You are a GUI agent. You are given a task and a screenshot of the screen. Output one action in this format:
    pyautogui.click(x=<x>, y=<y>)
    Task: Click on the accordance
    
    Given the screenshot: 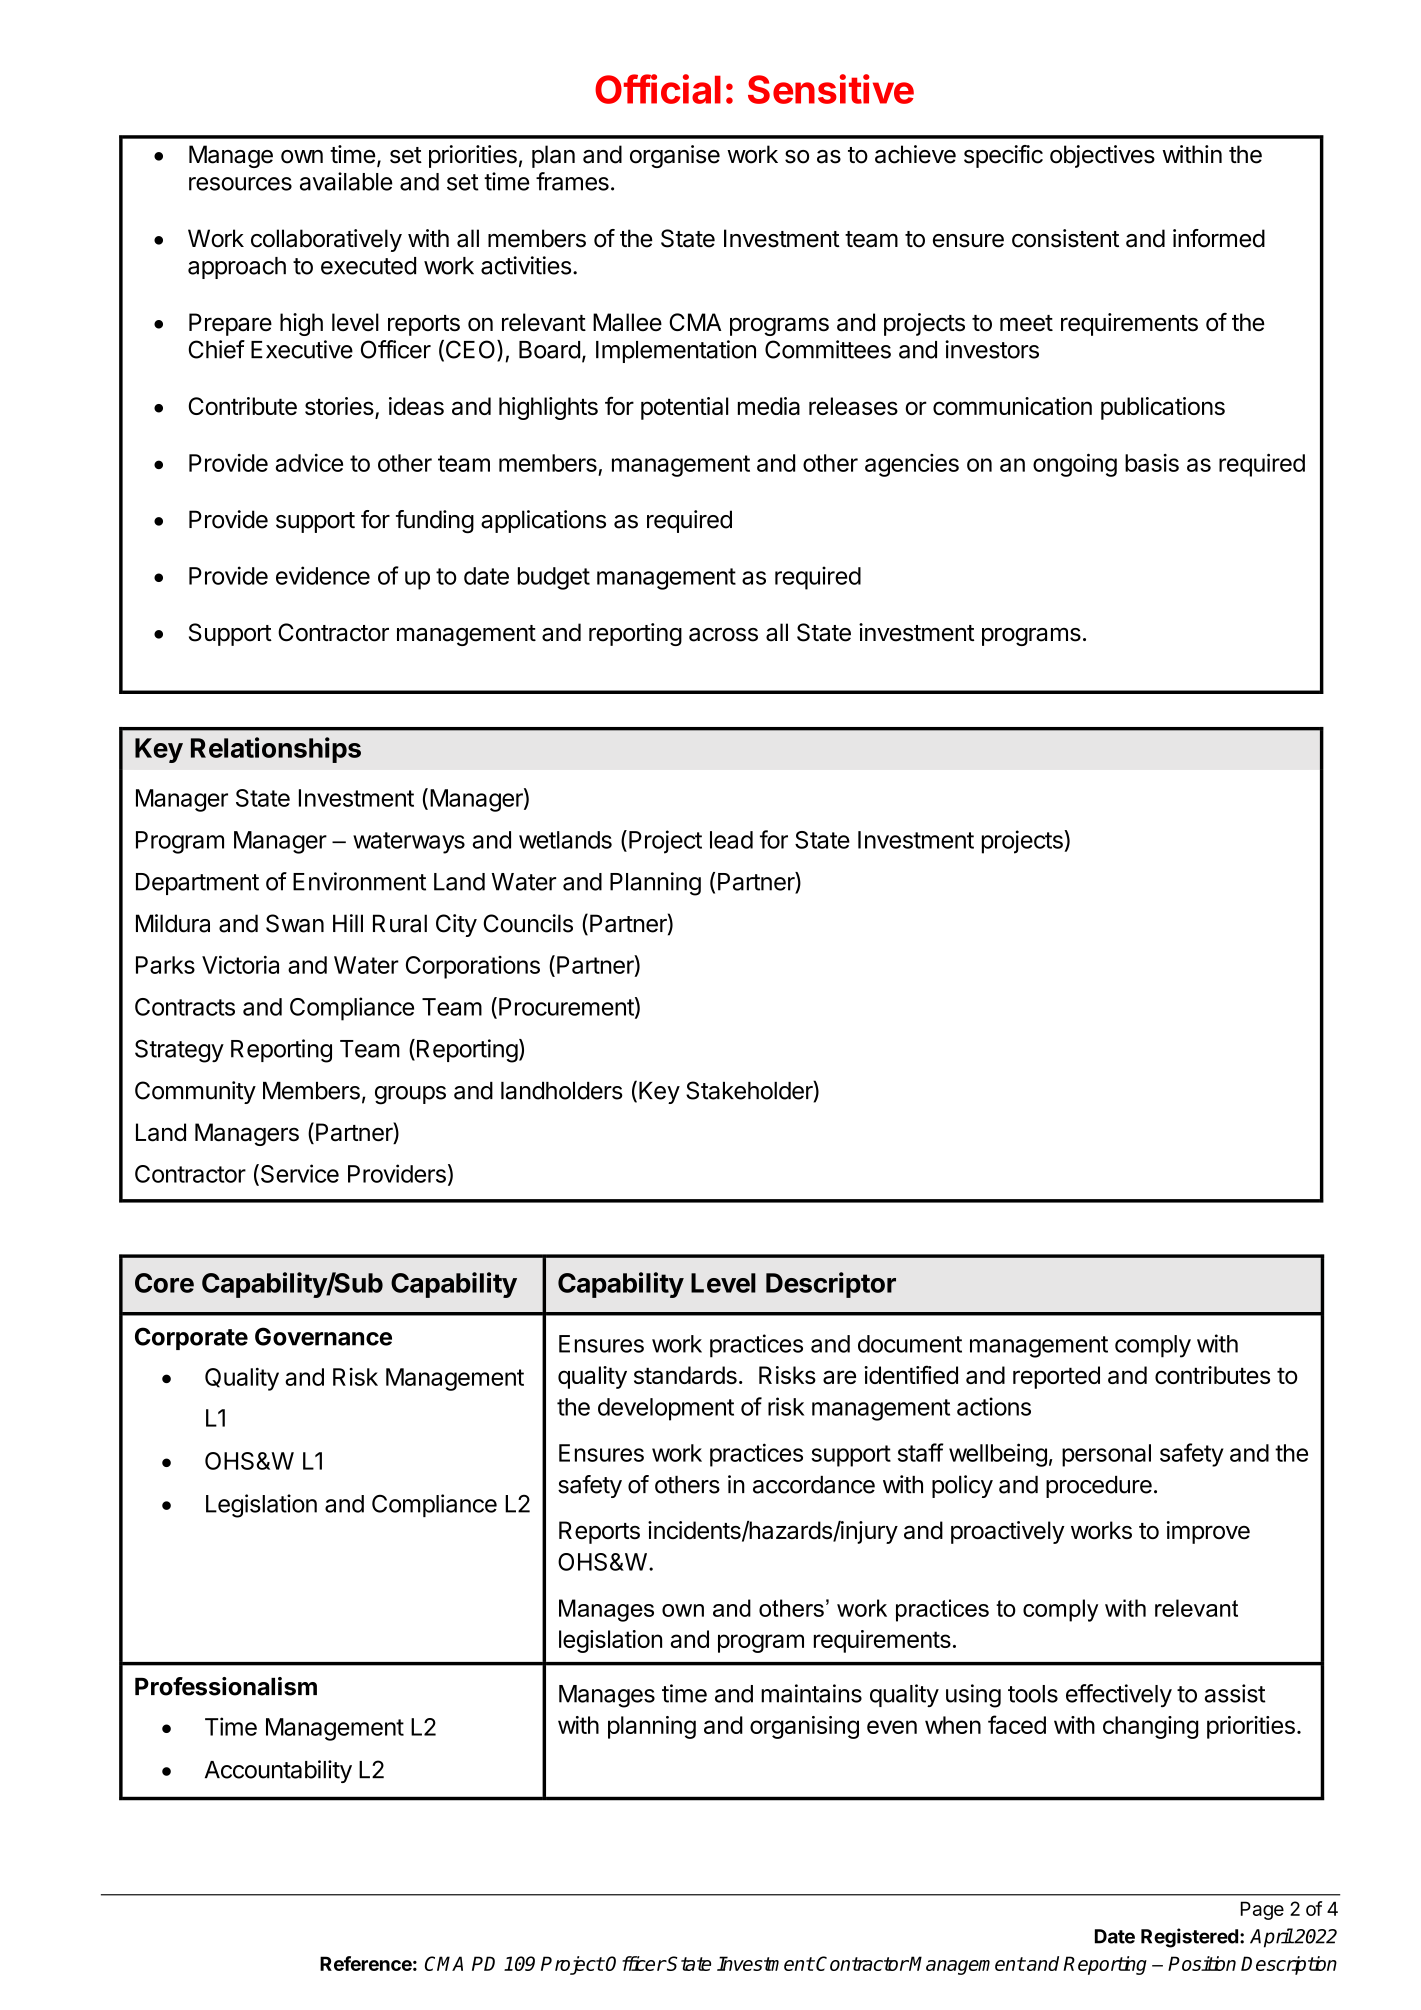 What is the action you would take?
    pyautogui.click(x=814, y=1485)
